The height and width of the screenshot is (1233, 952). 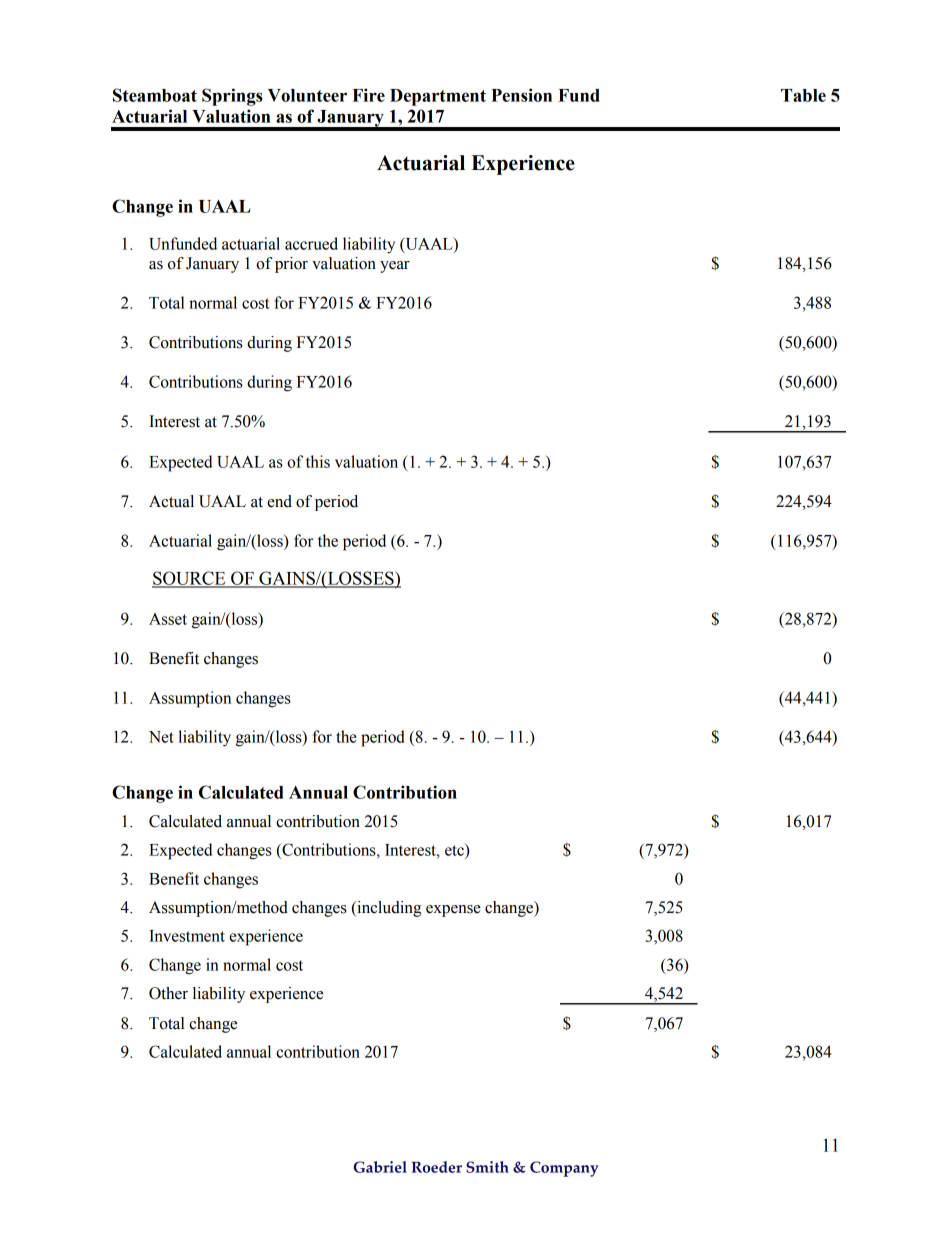 What do you see at coordinates (453, 911) in the screenshot?
I see `expense` at bounding box center [453, 911].
